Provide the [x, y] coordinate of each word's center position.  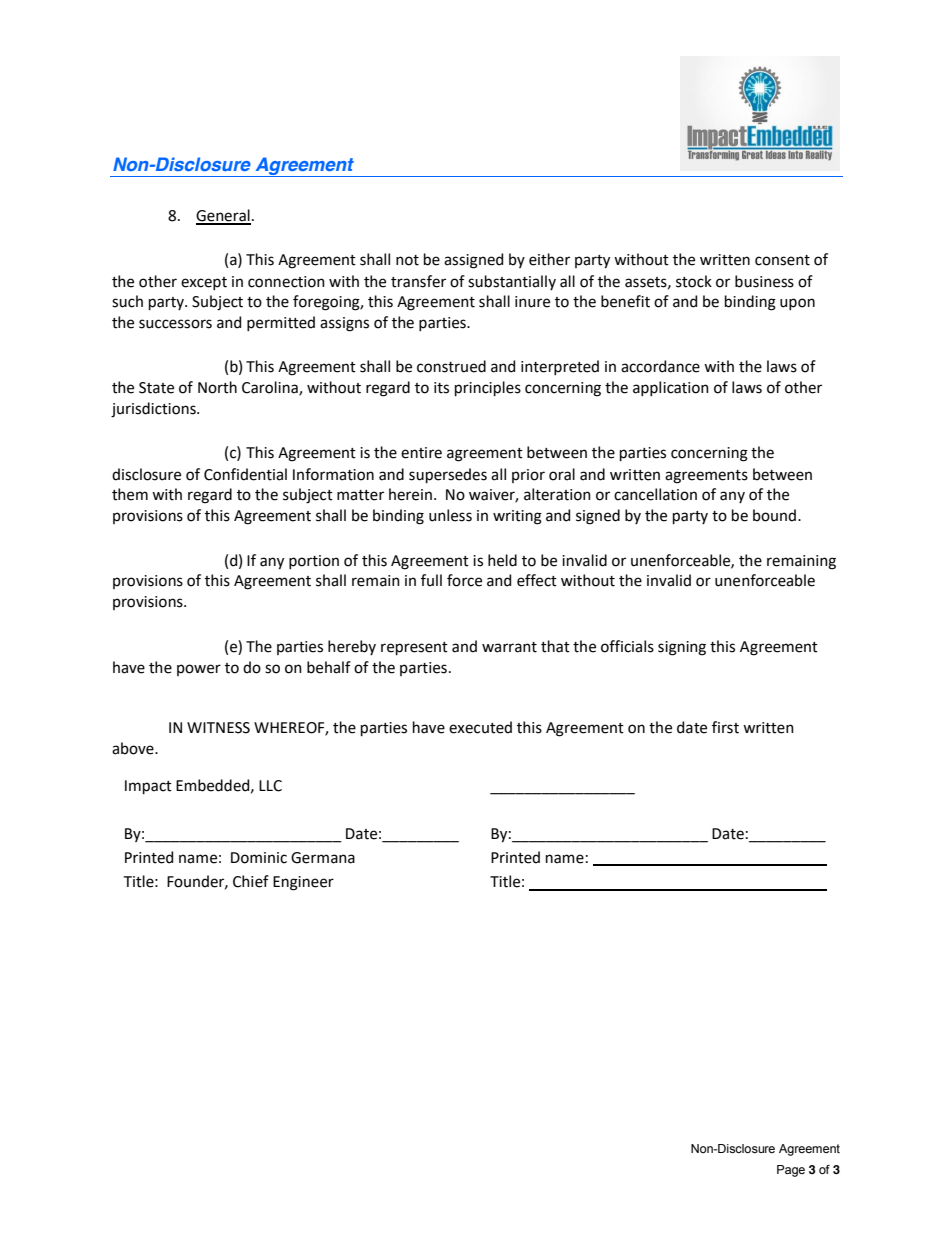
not [407, 260]
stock [694, 281]
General [223, 216]
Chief [251, 881]
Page [791, 1171]
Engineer [303, 883]
